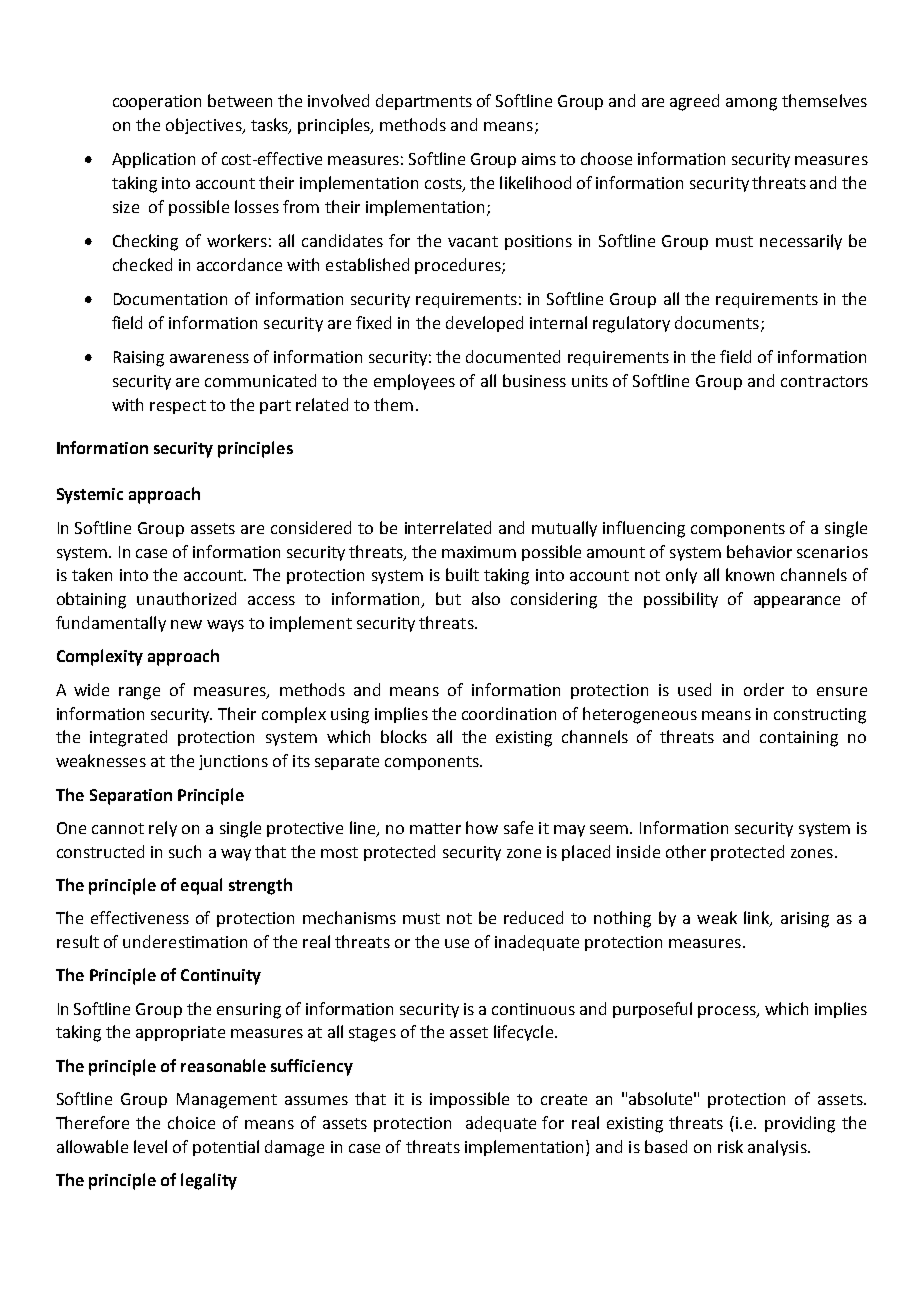  I want to click on equal, so click(201, 886).
